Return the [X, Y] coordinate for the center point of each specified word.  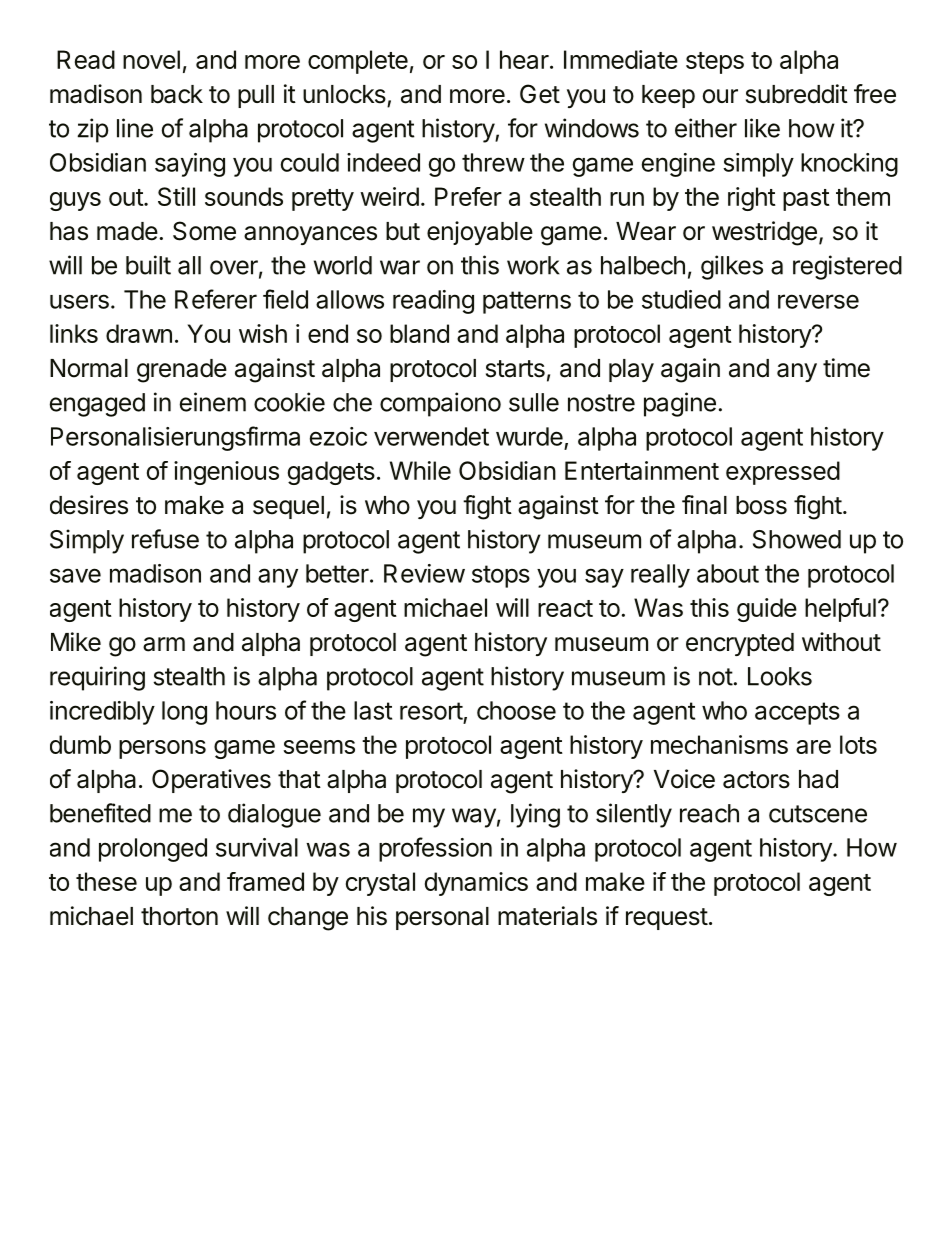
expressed [783, 473]
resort [431, 711]
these [106, 881]
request [667, 919]
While [420, 470]
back [177, 94]
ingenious [226, 473]
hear [524, 59]
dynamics [476, 884]
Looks [780, 676]
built [148, 265]
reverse [818, 301]
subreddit [797, 94]
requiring [97, 678]
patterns [527, 302]
